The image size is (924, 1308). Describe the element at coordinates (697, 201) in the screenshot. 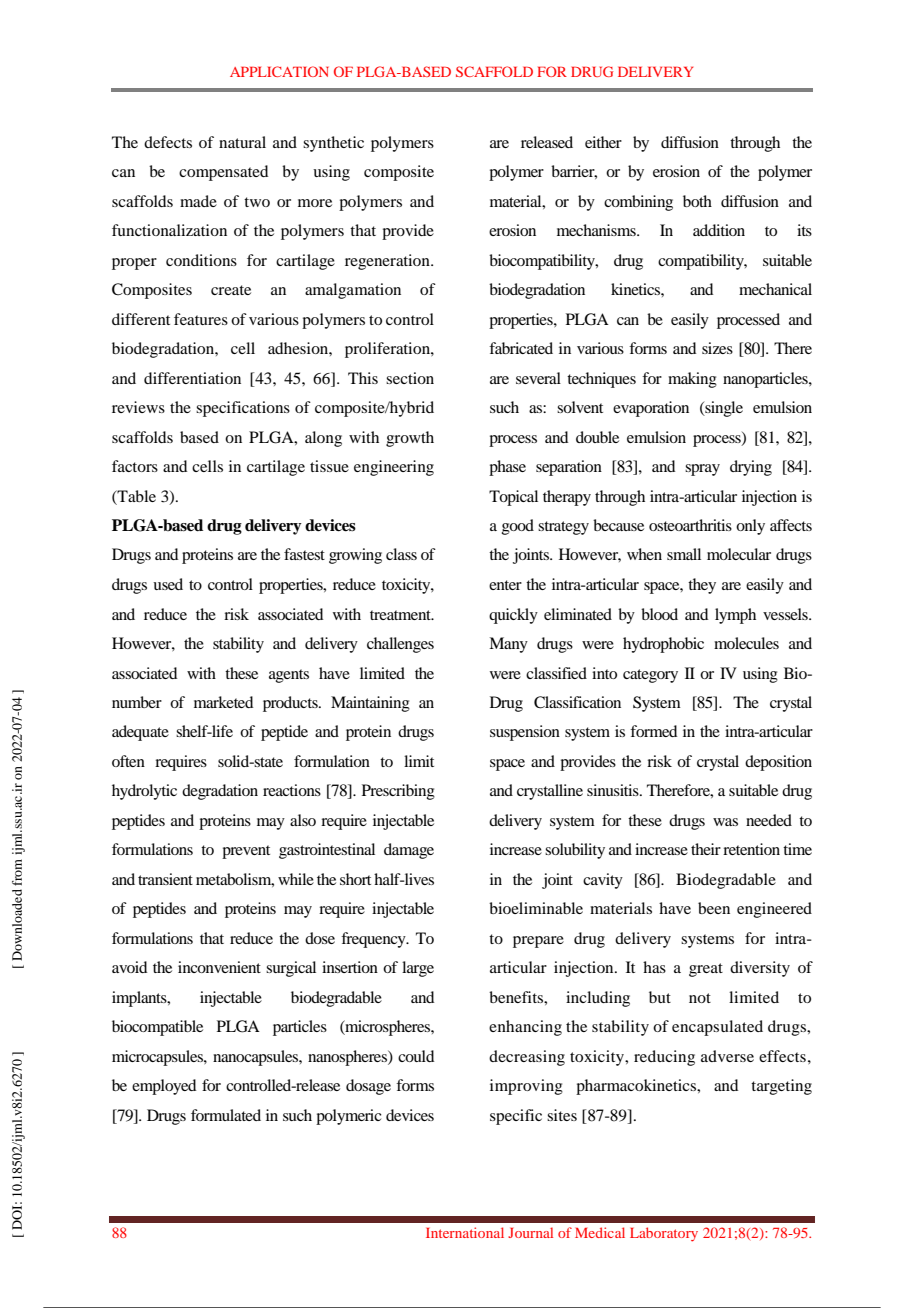

I see `both` at that location.
